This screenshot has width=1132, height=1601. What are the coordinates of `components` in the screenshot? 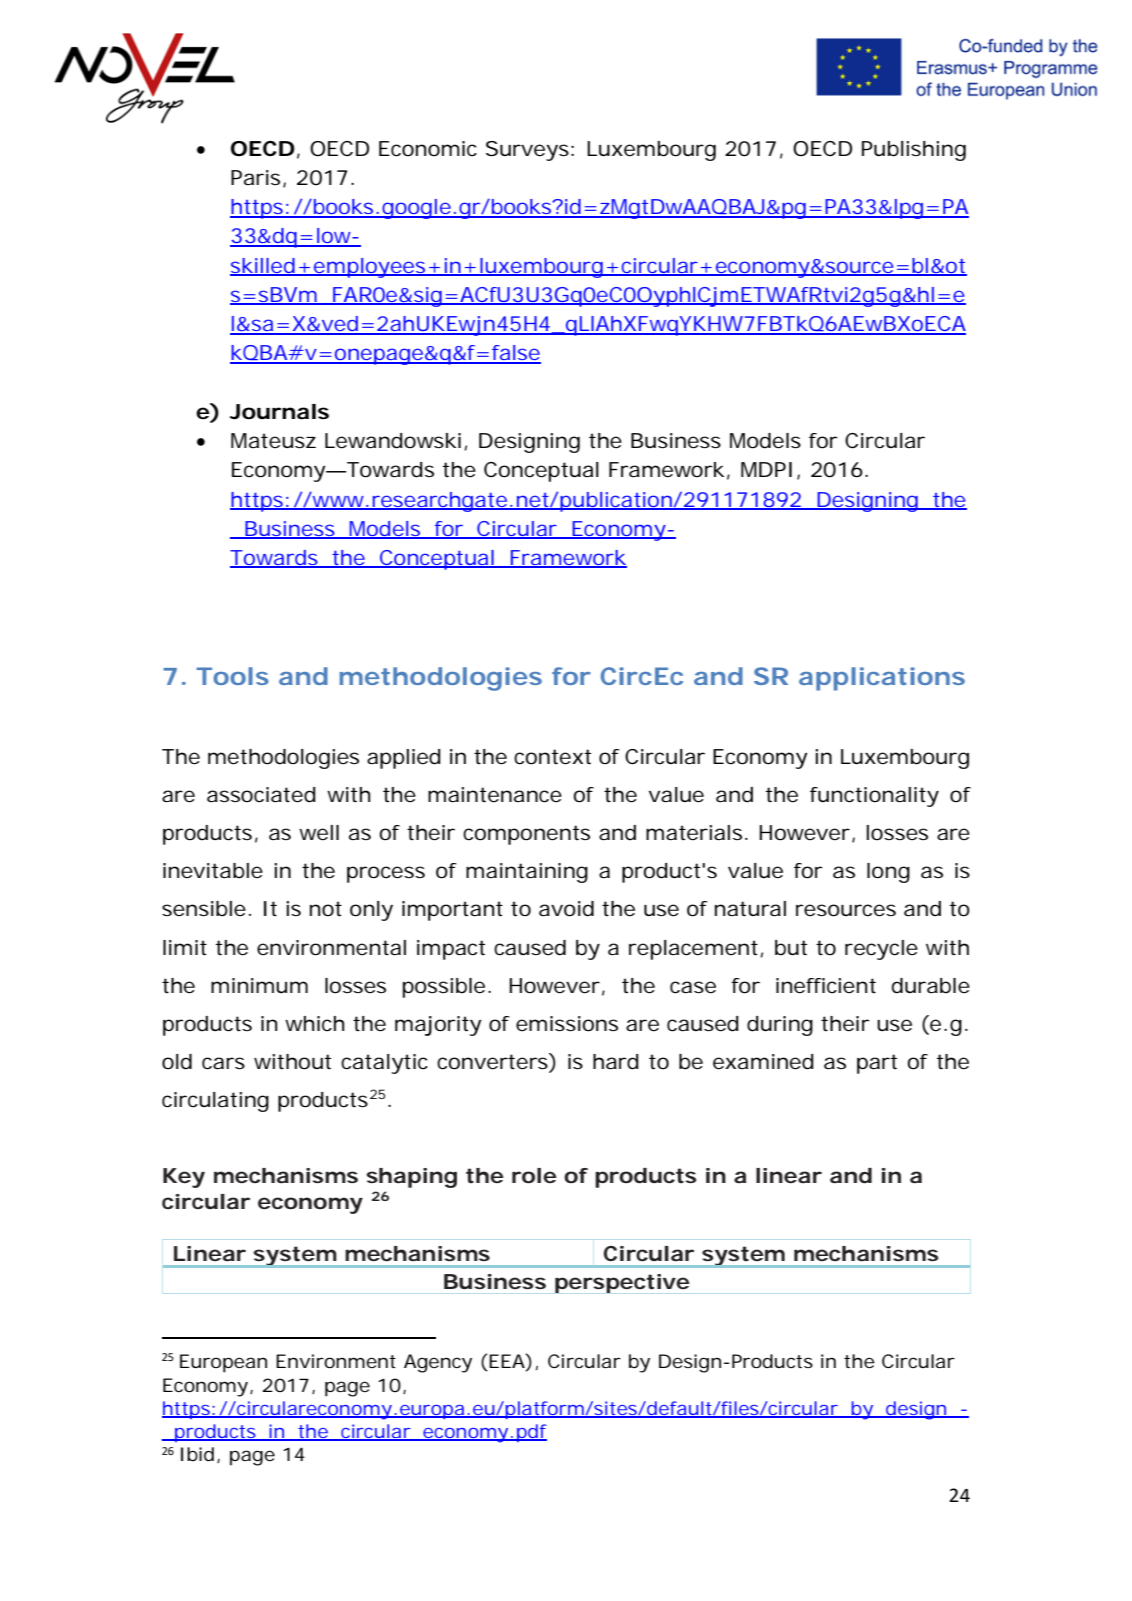 It's located at (526, 835).
